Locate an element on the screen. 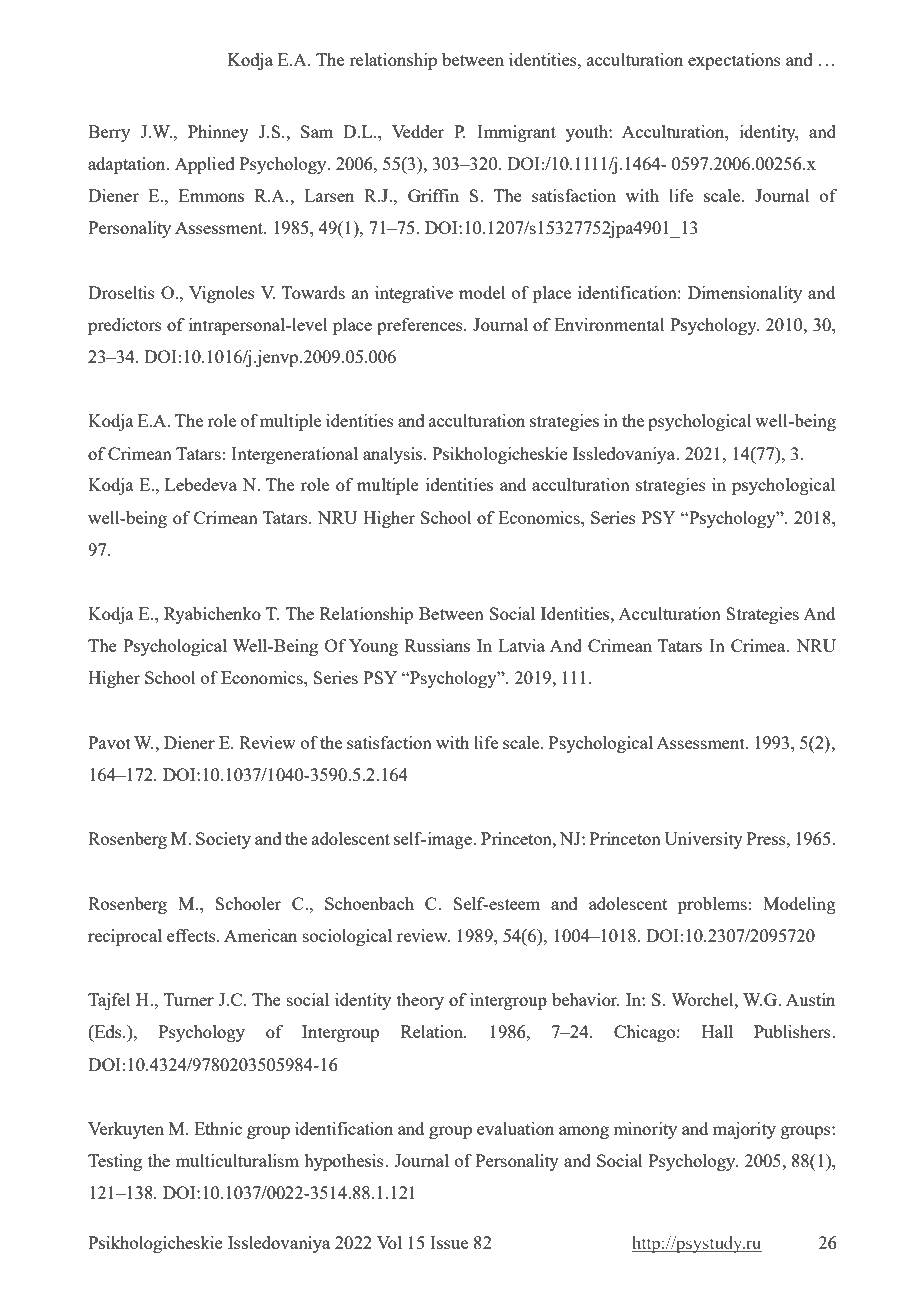  multiculturalism is located at coordinates (237, 1160).
